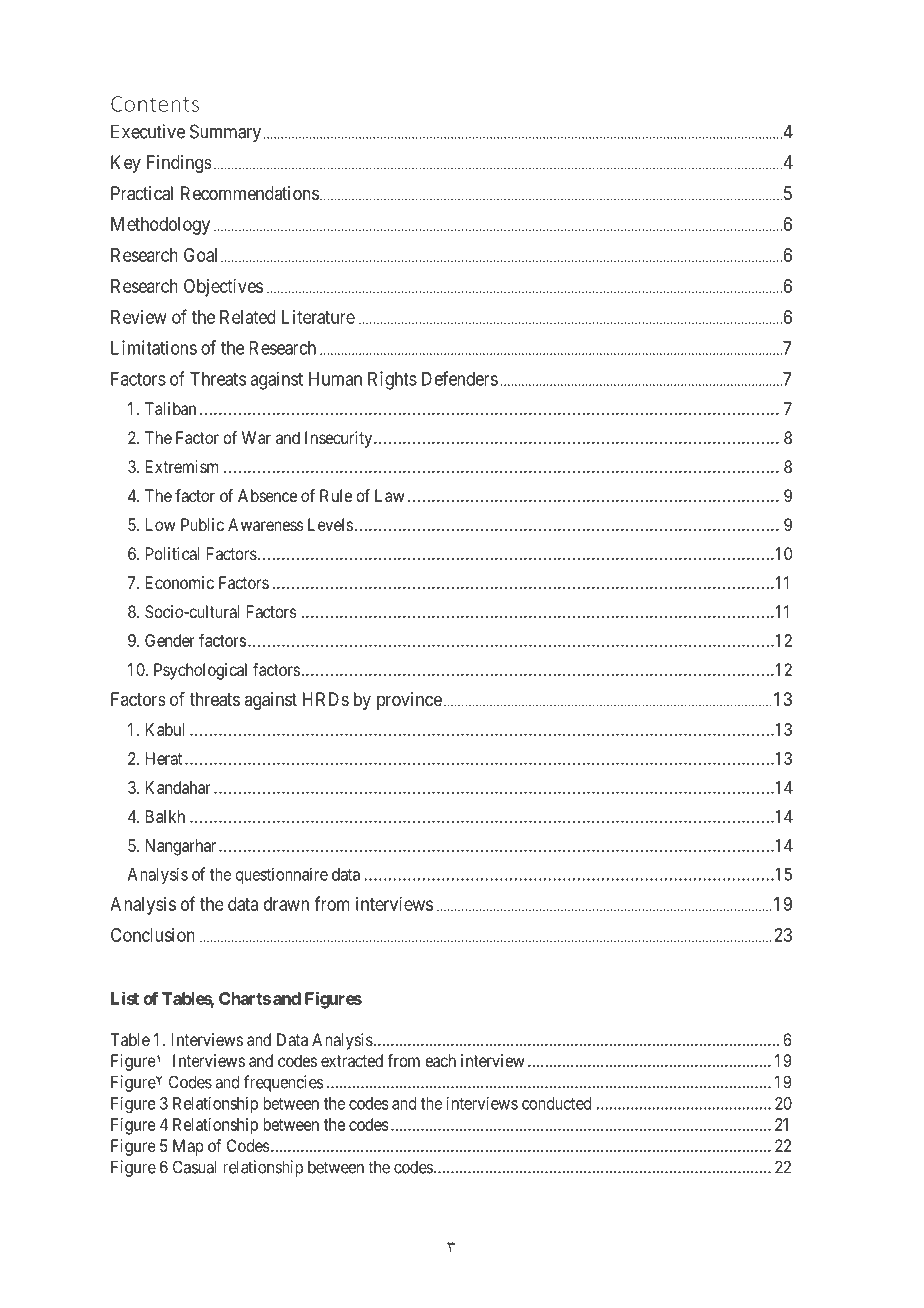 This document has height=1308, width=924. What do you see at coordinates (335, 379) in the document?
I see `Human` at bounding box center [335, 379].
